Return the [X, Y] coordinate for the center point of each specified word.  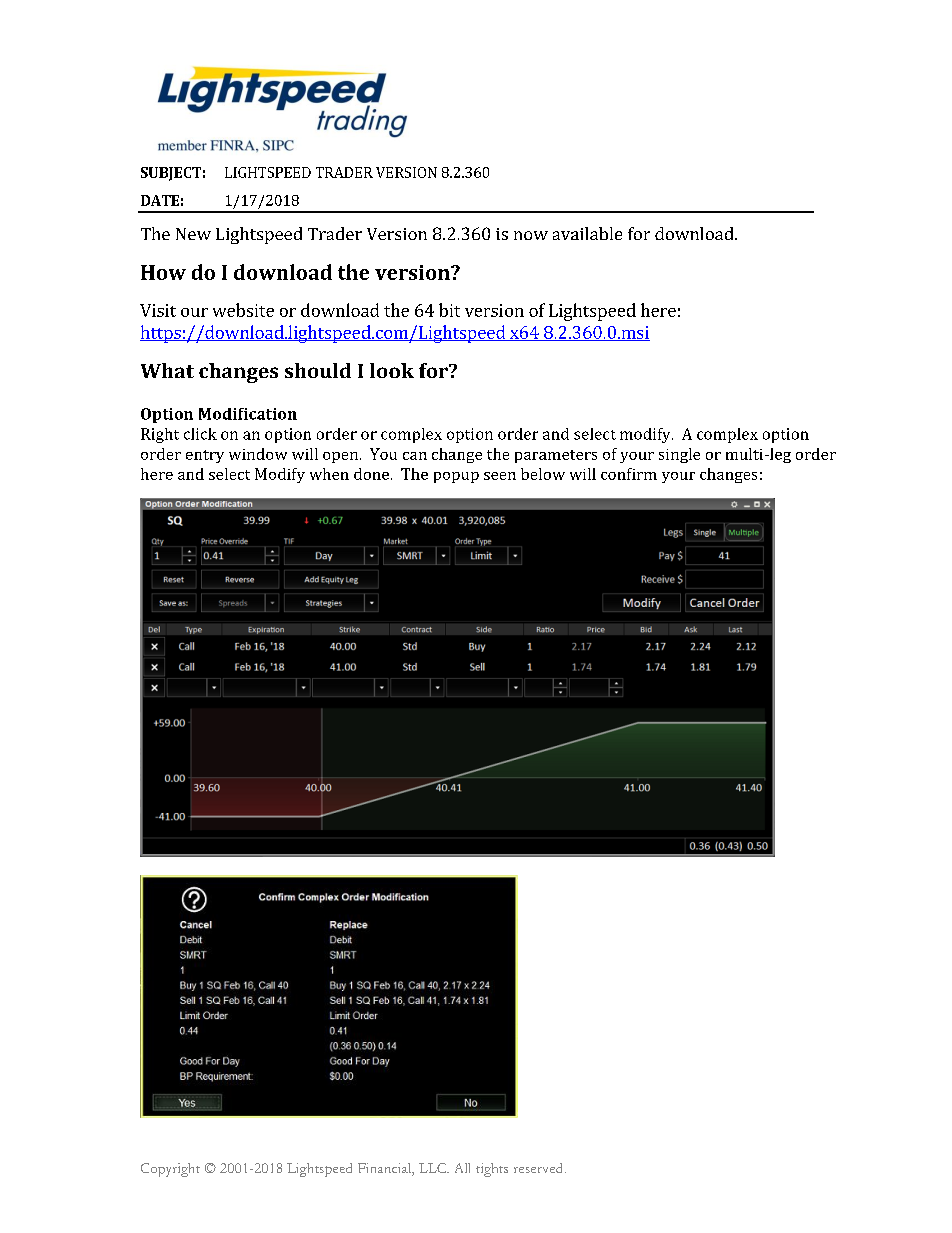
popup [456, 477]
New [193, 234]
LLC [433, 1168]
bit [449, 310]
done [371, 474]
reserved [540, 1168]
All [462, 1168]
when [329, 474]
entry [205, 456]
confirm [629, 474]
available [587, 233]
